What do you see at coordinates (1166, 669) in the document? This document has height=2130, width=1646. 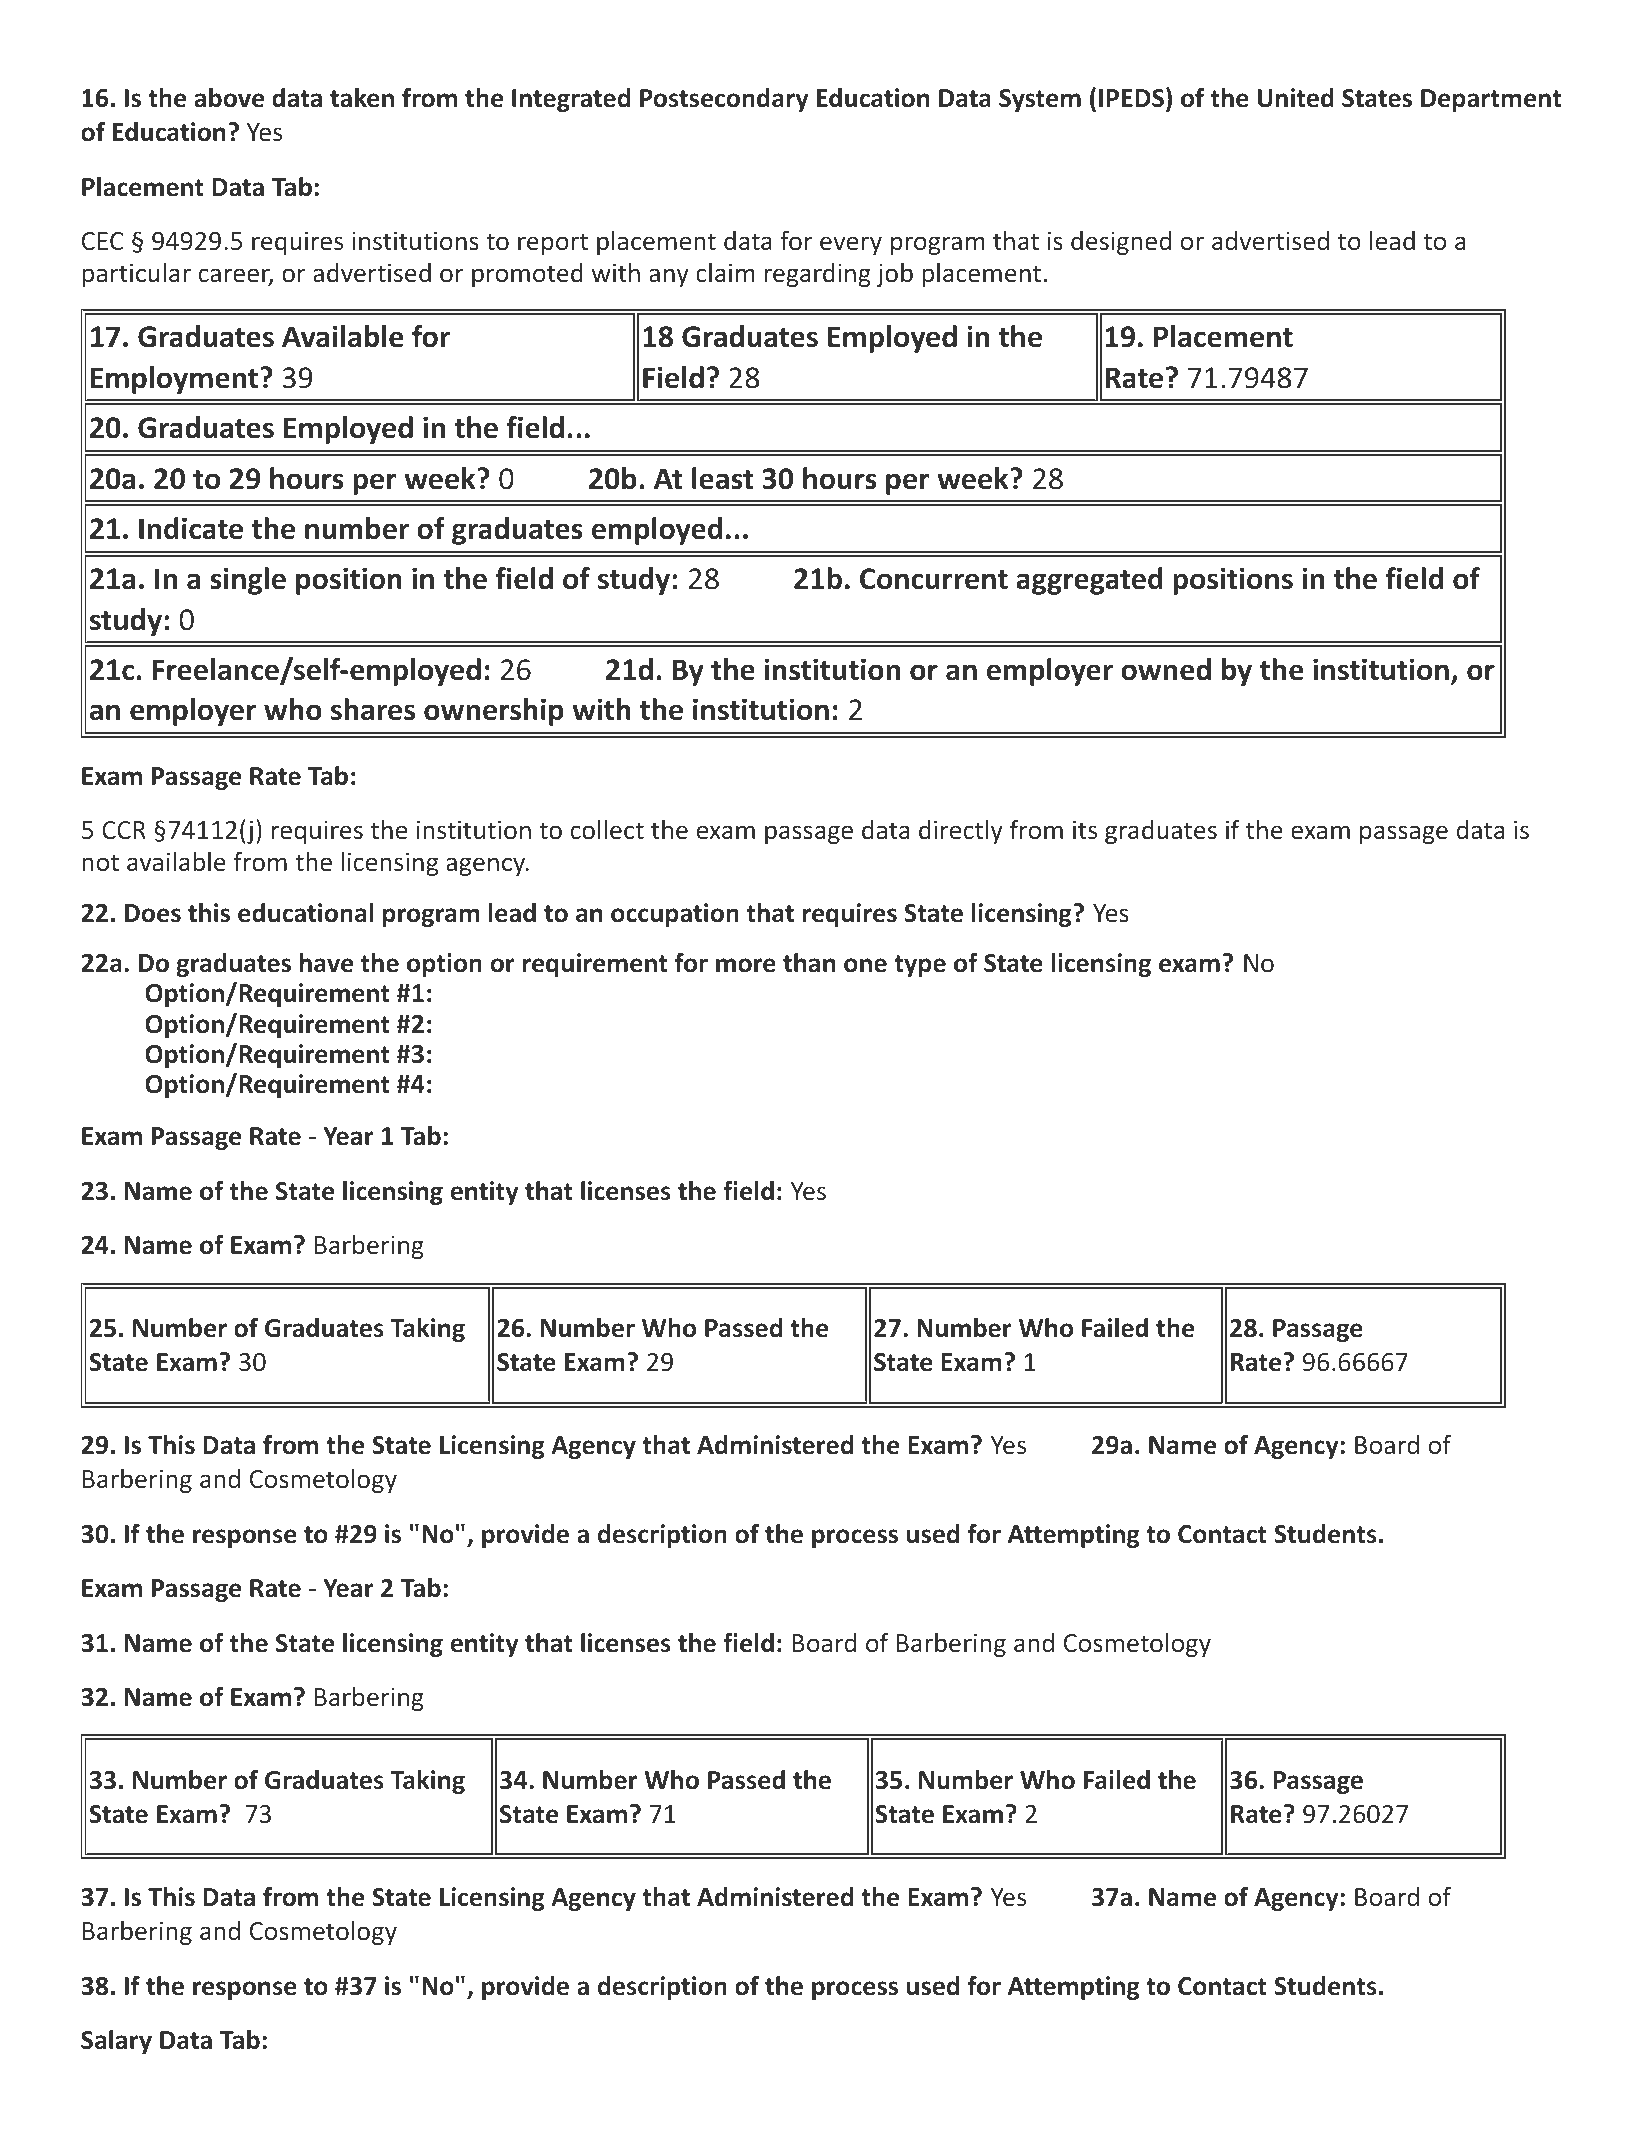 I see `owned` at bounding box center [1166, 669].
